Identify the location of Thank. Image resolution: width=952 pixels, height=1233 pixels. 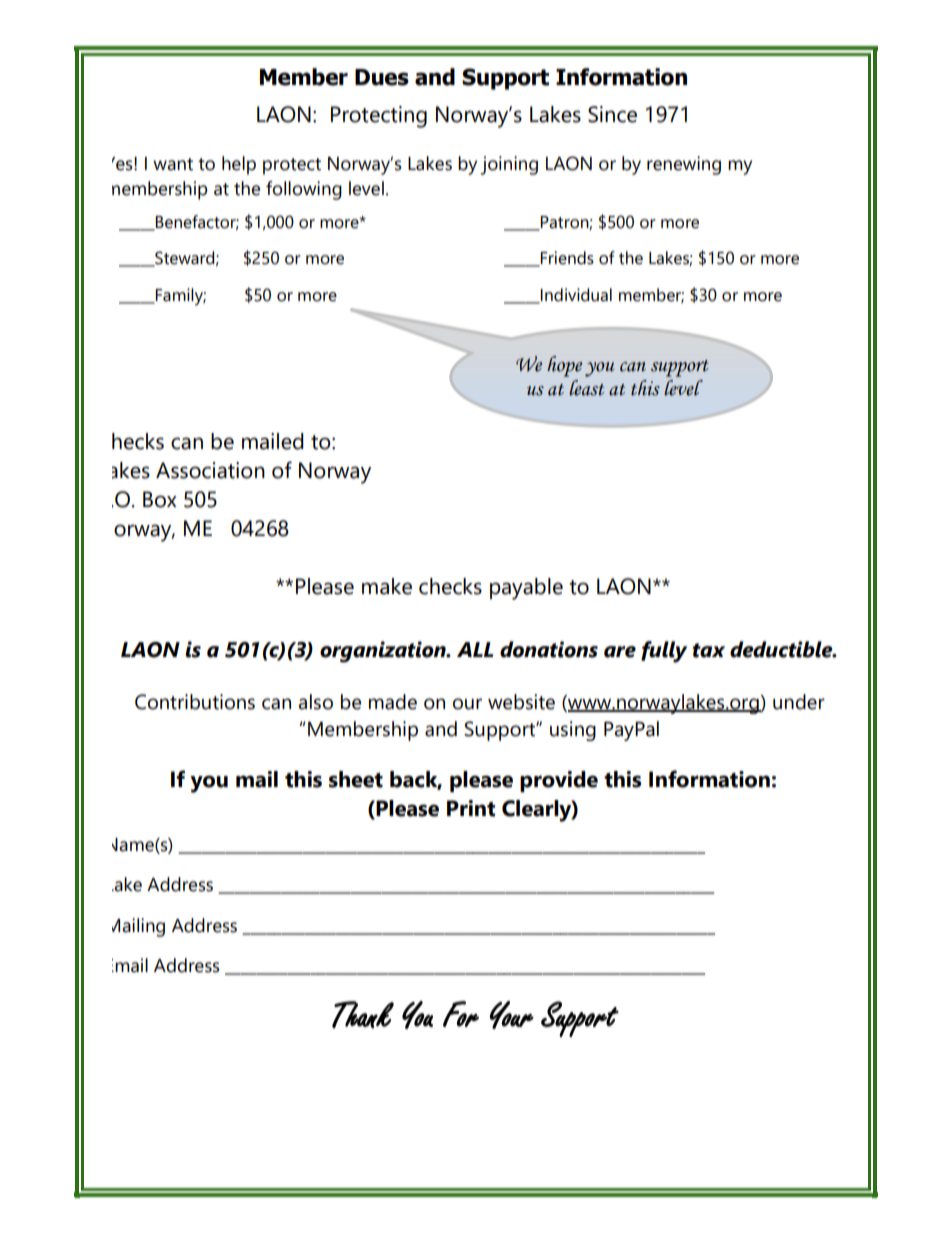
(363, 1014).
